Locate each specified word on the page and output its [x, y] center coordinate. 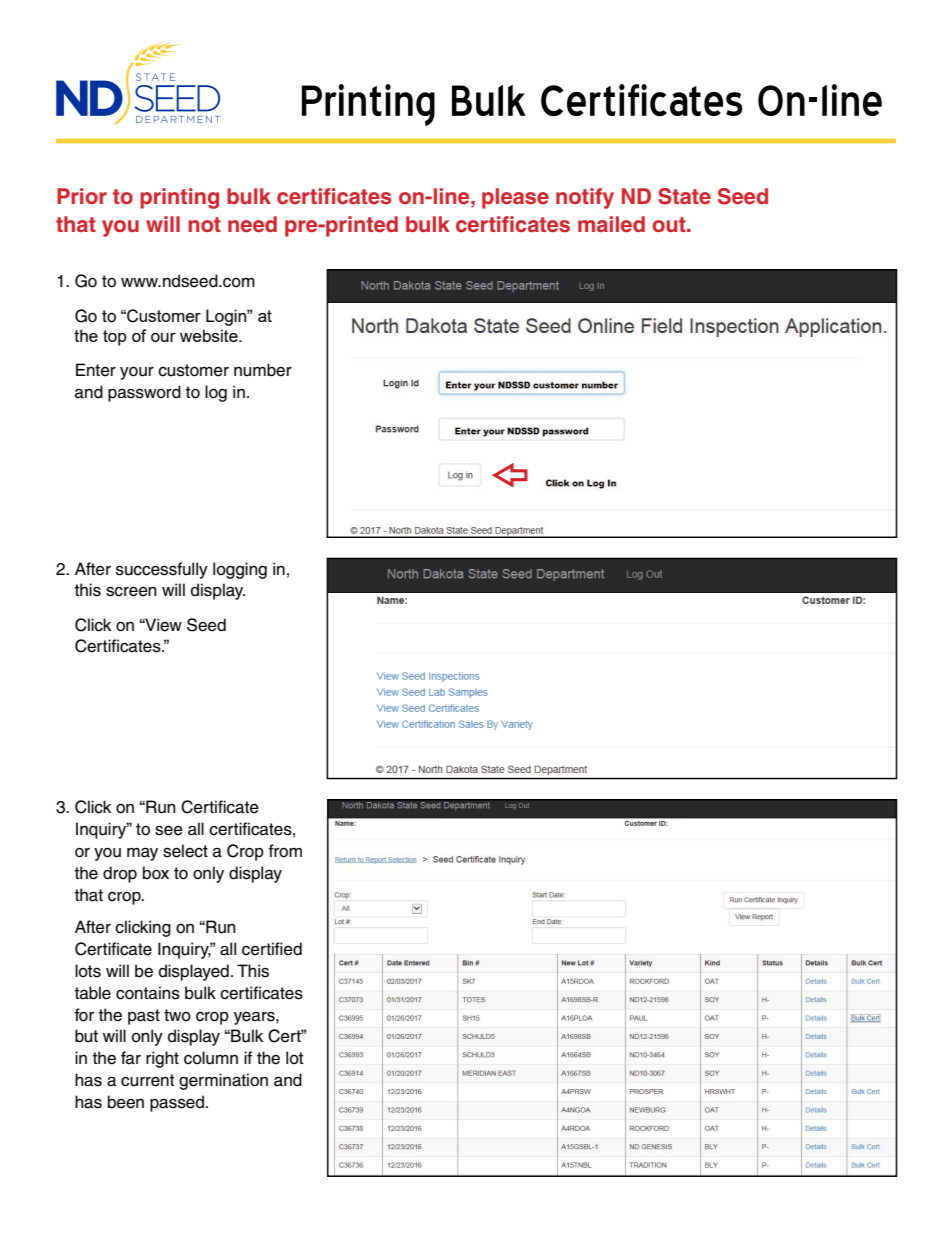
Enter [96, 370]
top [115, 338]
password [144, 393]
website [210, 335]
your [137, 373]
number [263, 370]
